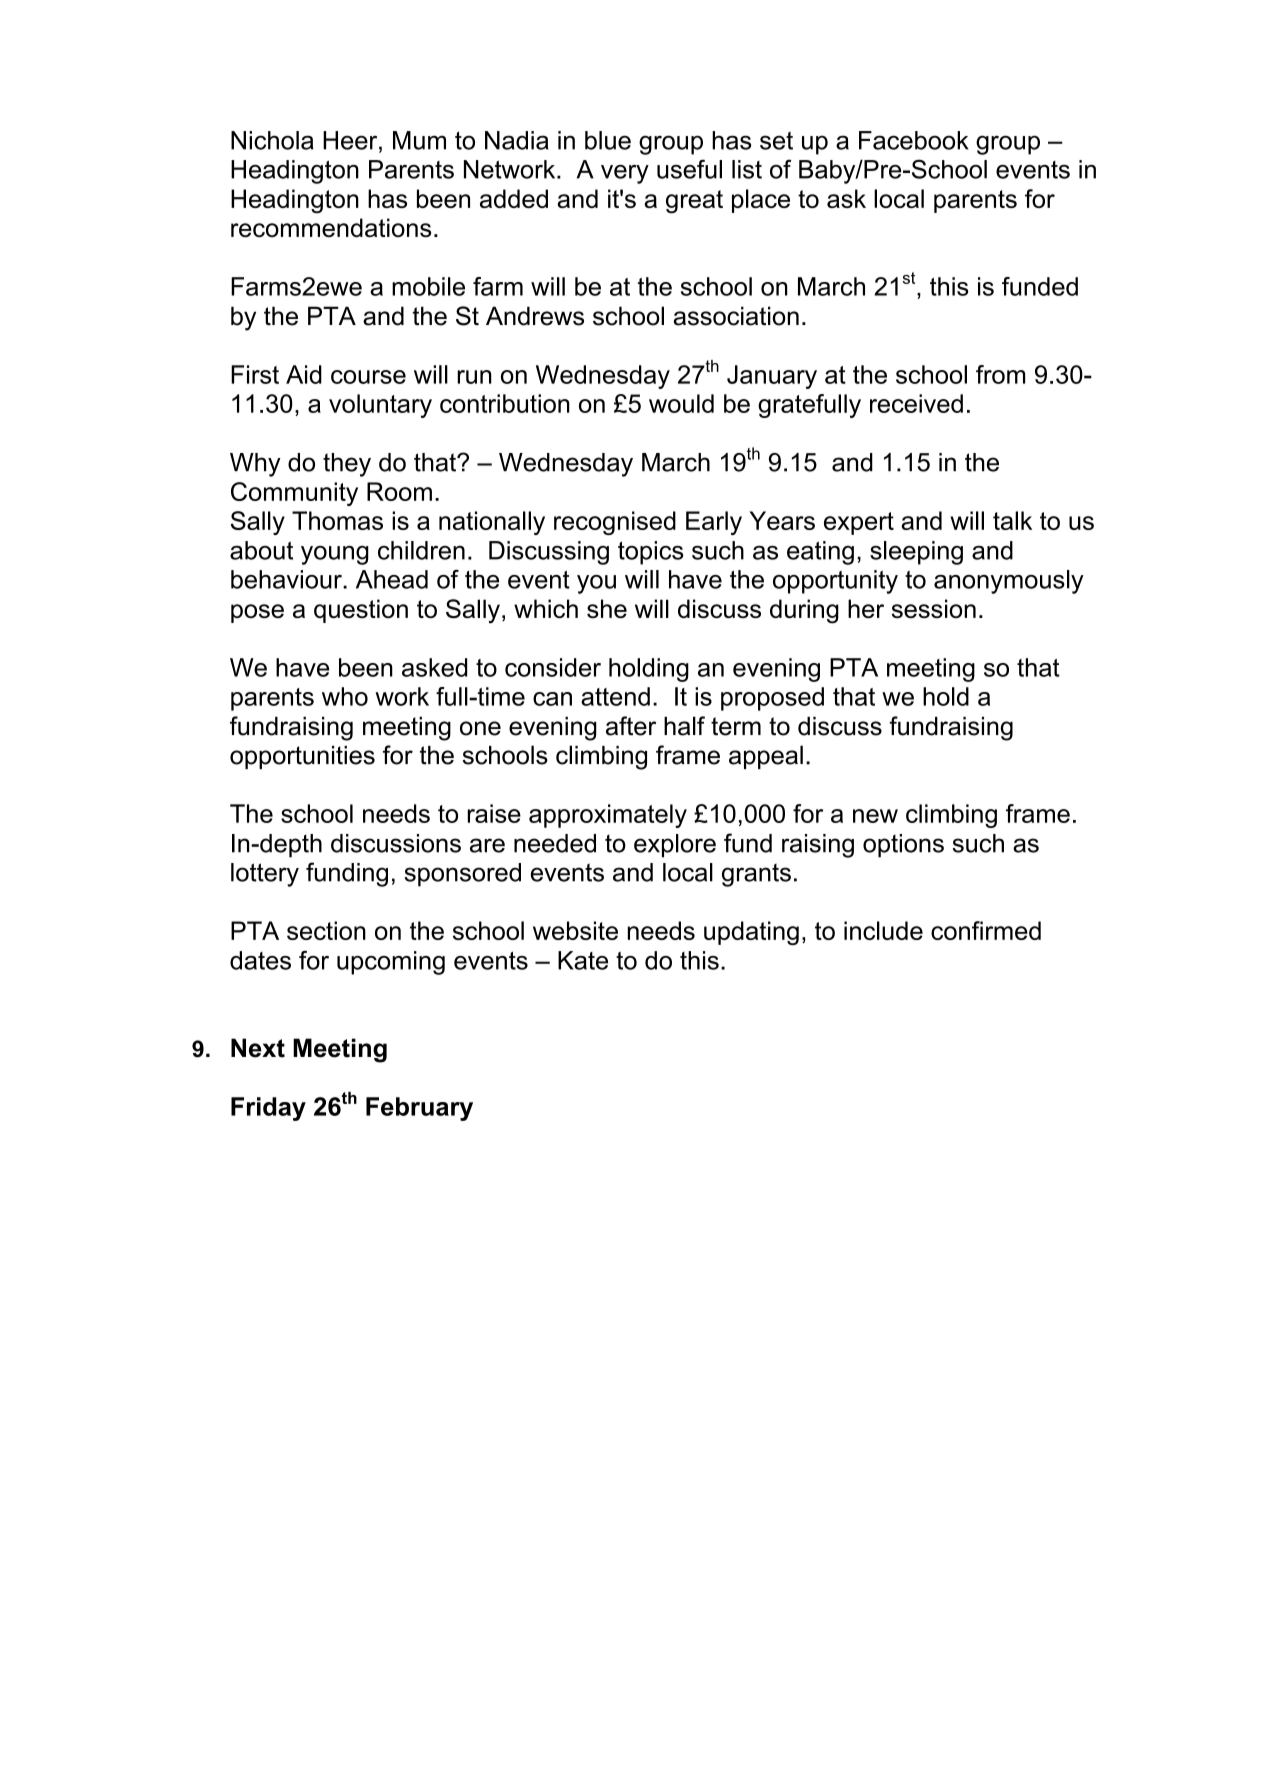  I want to click on February, so click(419, 1109).
